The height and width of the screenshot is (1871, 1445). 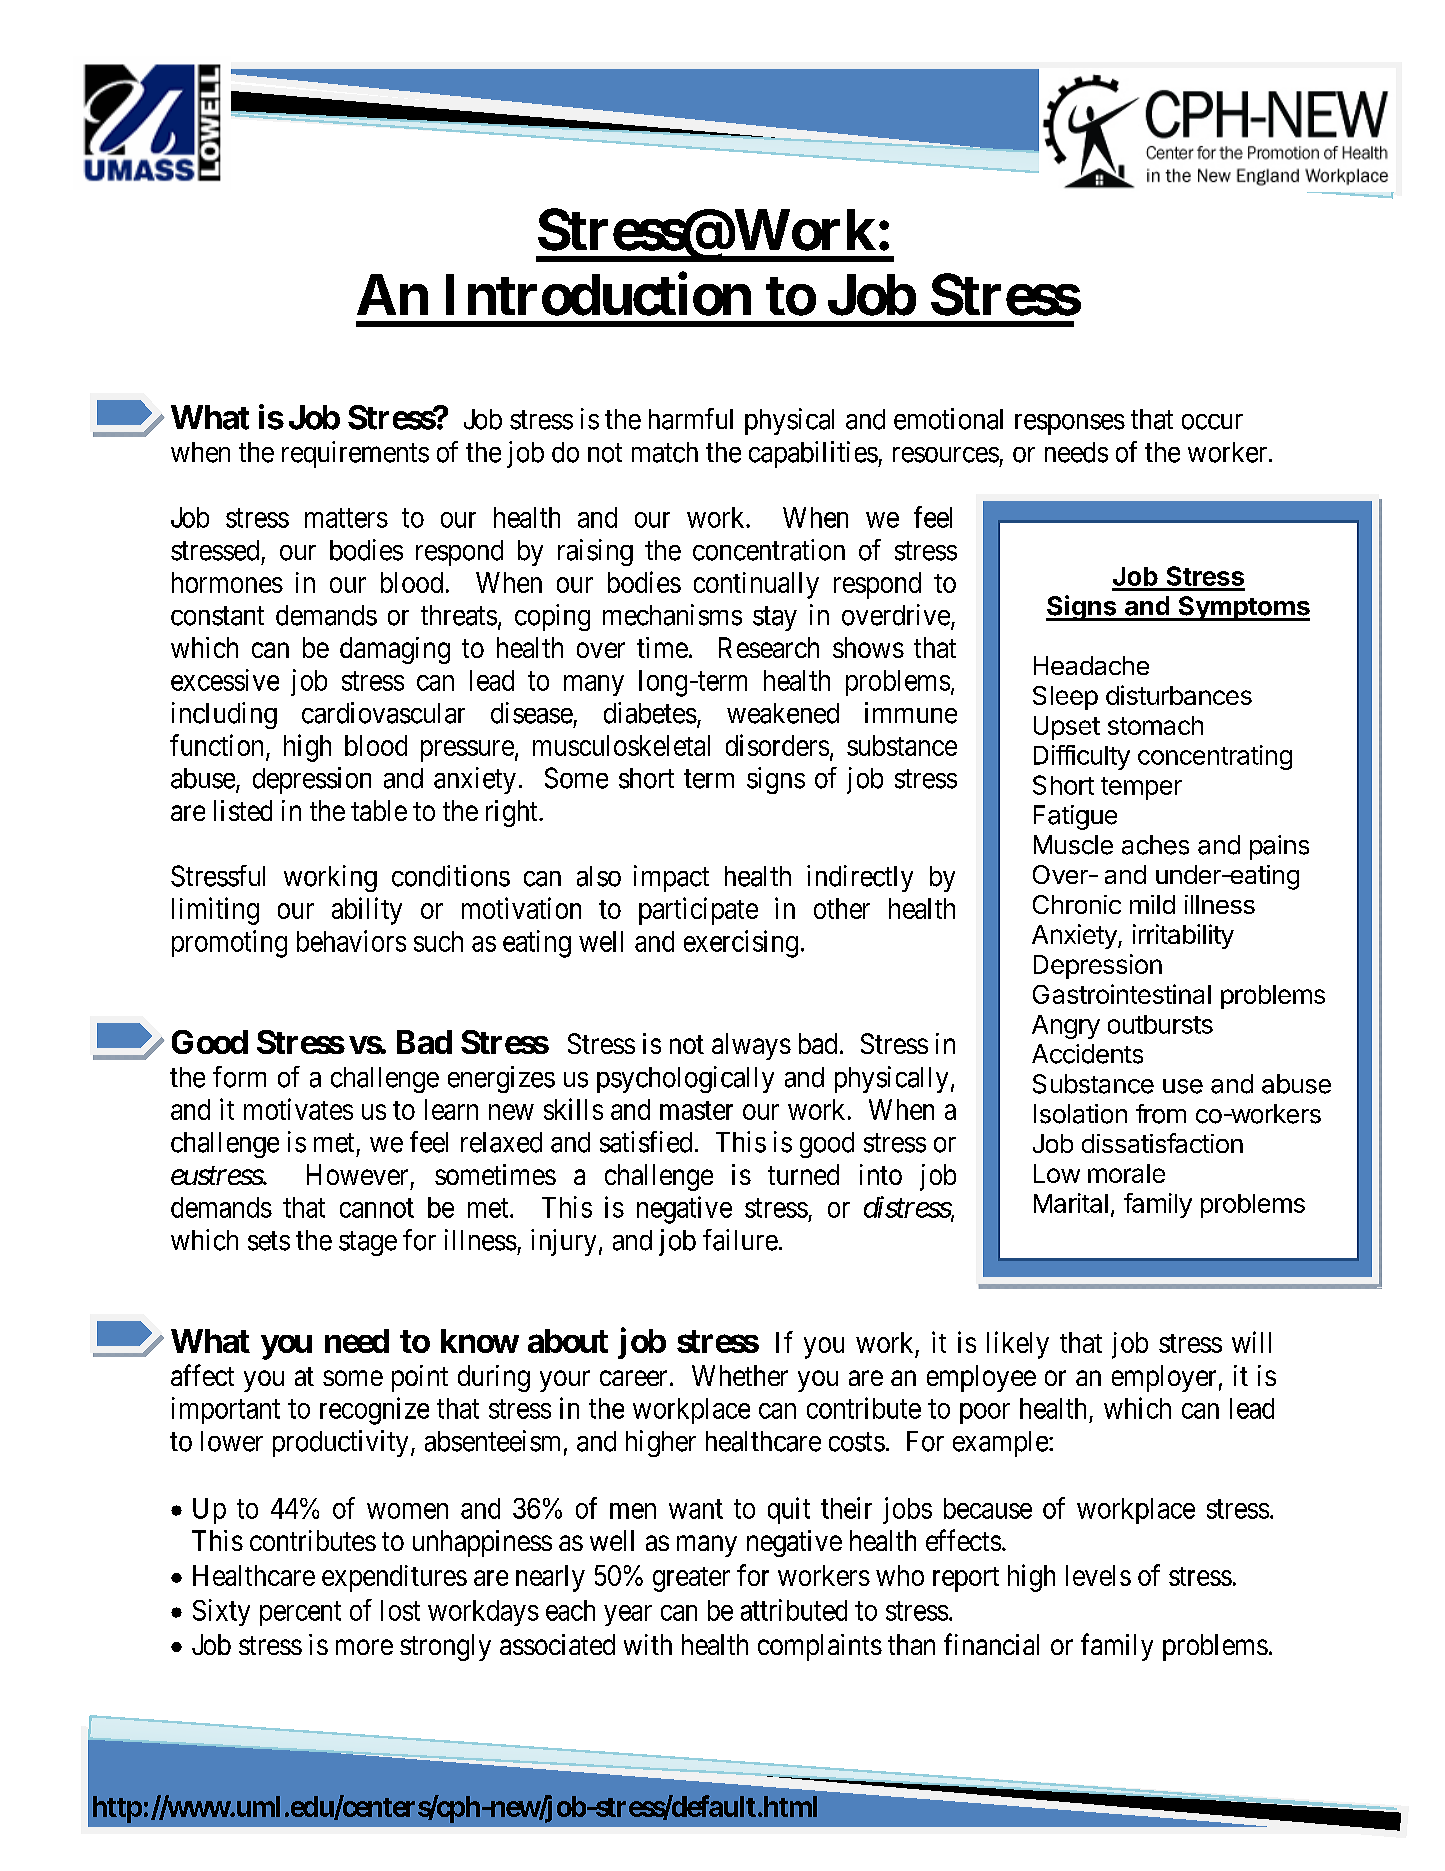 I want to click on attributed, so click(x=794, y=1610).
